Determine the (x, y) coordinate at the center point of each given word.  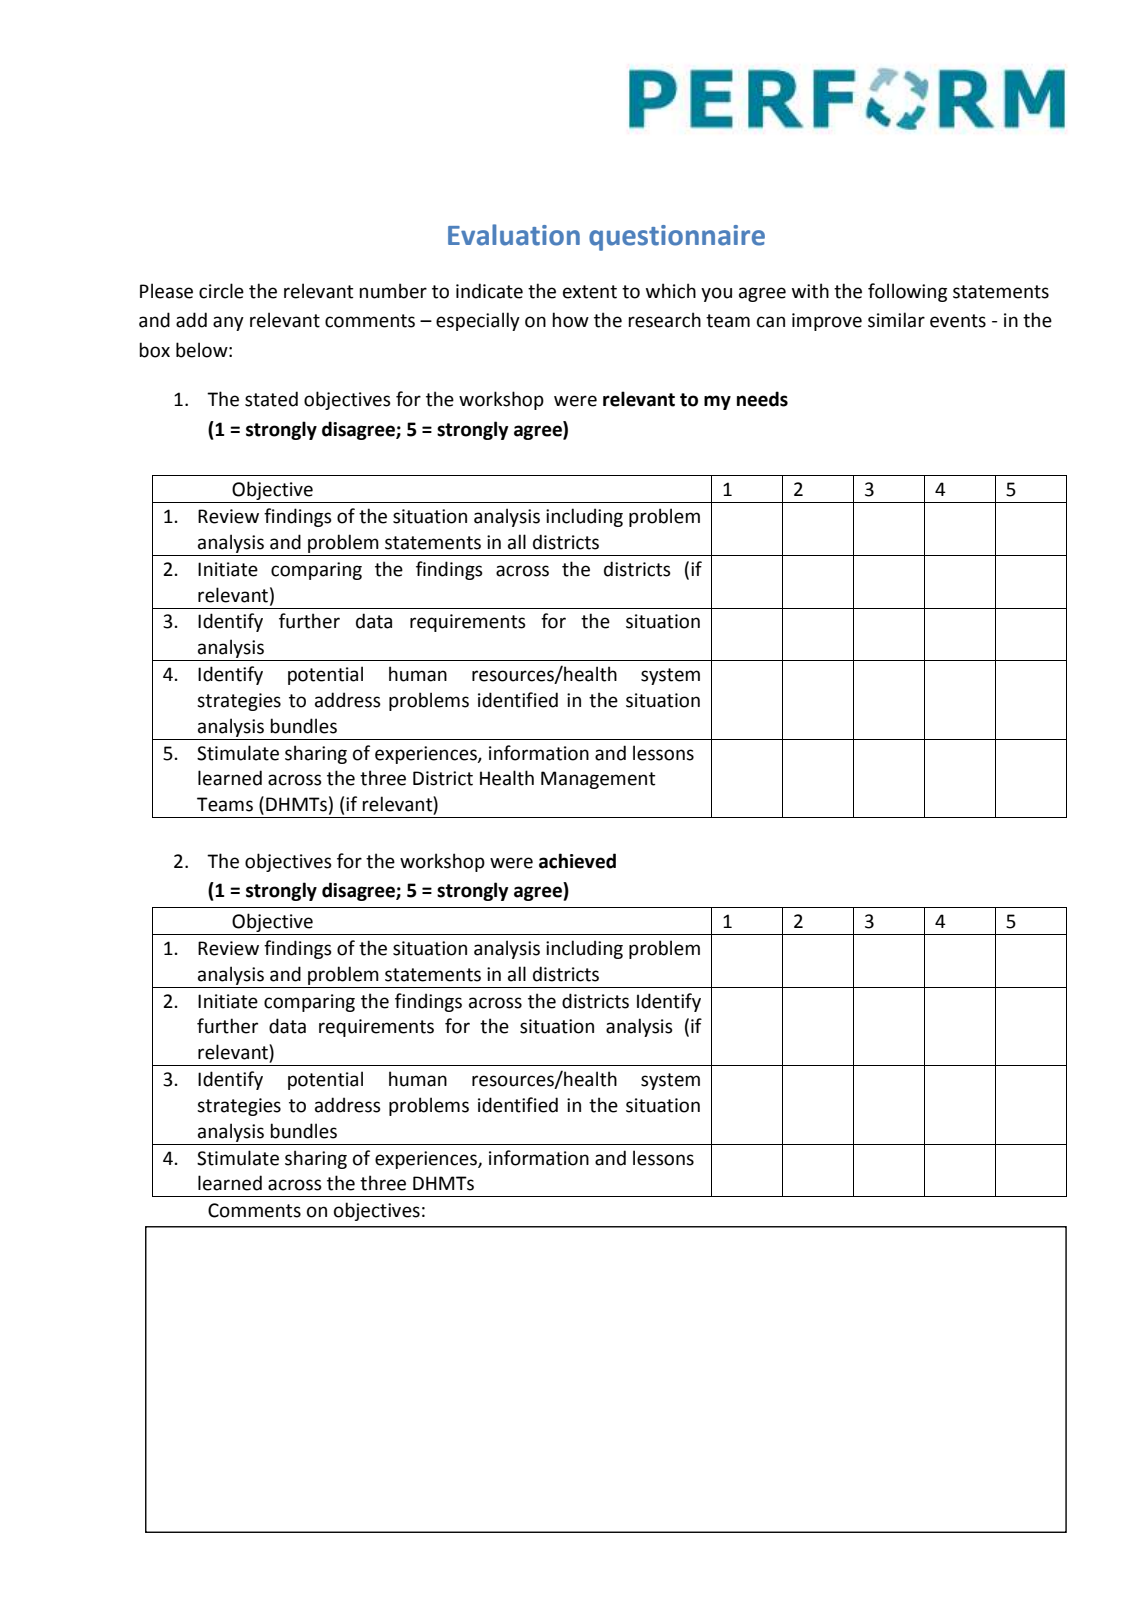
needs (762, 399)
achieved (577, 861)
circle (221, 291)
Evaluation (514, 235)
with (810, 291)
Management (598, 780)
